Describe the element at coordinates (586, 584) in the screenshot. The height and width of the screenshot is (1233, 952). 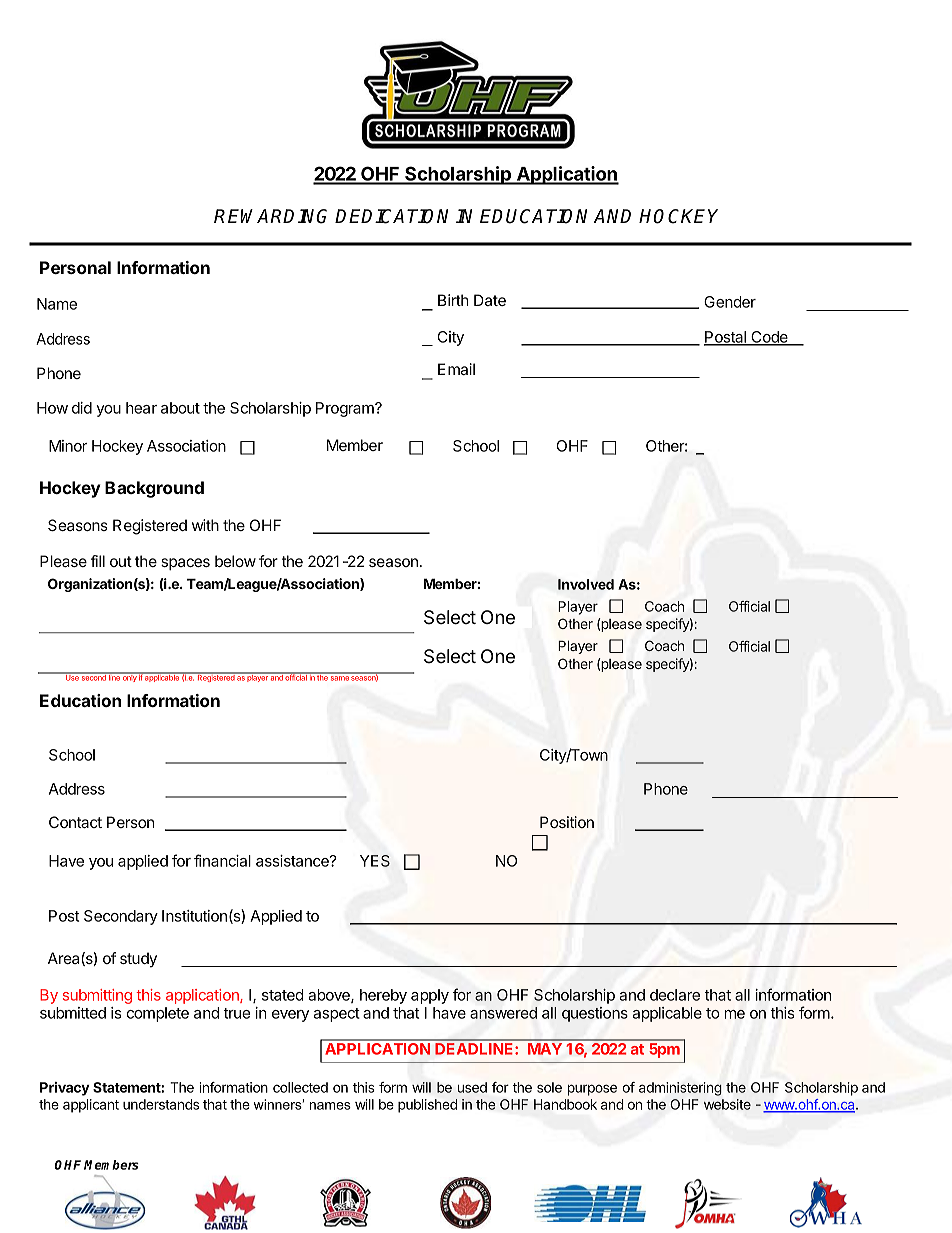
I see `Involved` at that location.
